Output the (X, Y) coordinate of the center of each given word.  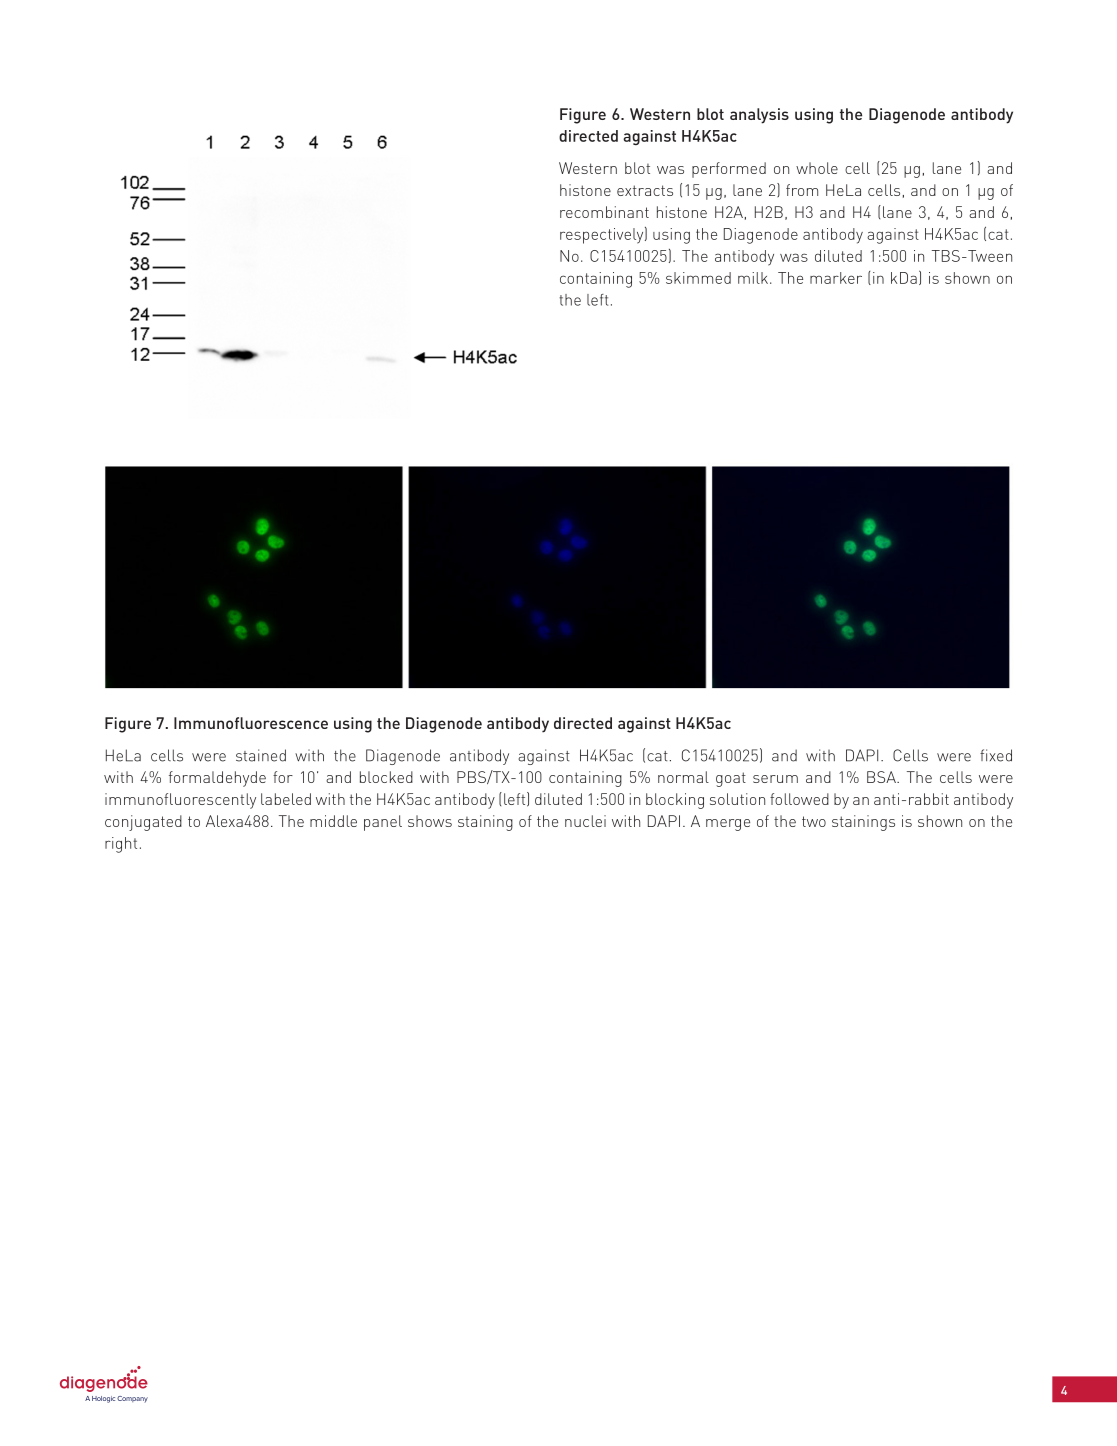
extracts (645, 190)
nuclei (585, 821)
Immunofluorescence (251, 723)
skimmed (698, 278)
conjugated (143, 823)
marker (836, 278)
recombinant (604, 212)
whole (817, 168)
